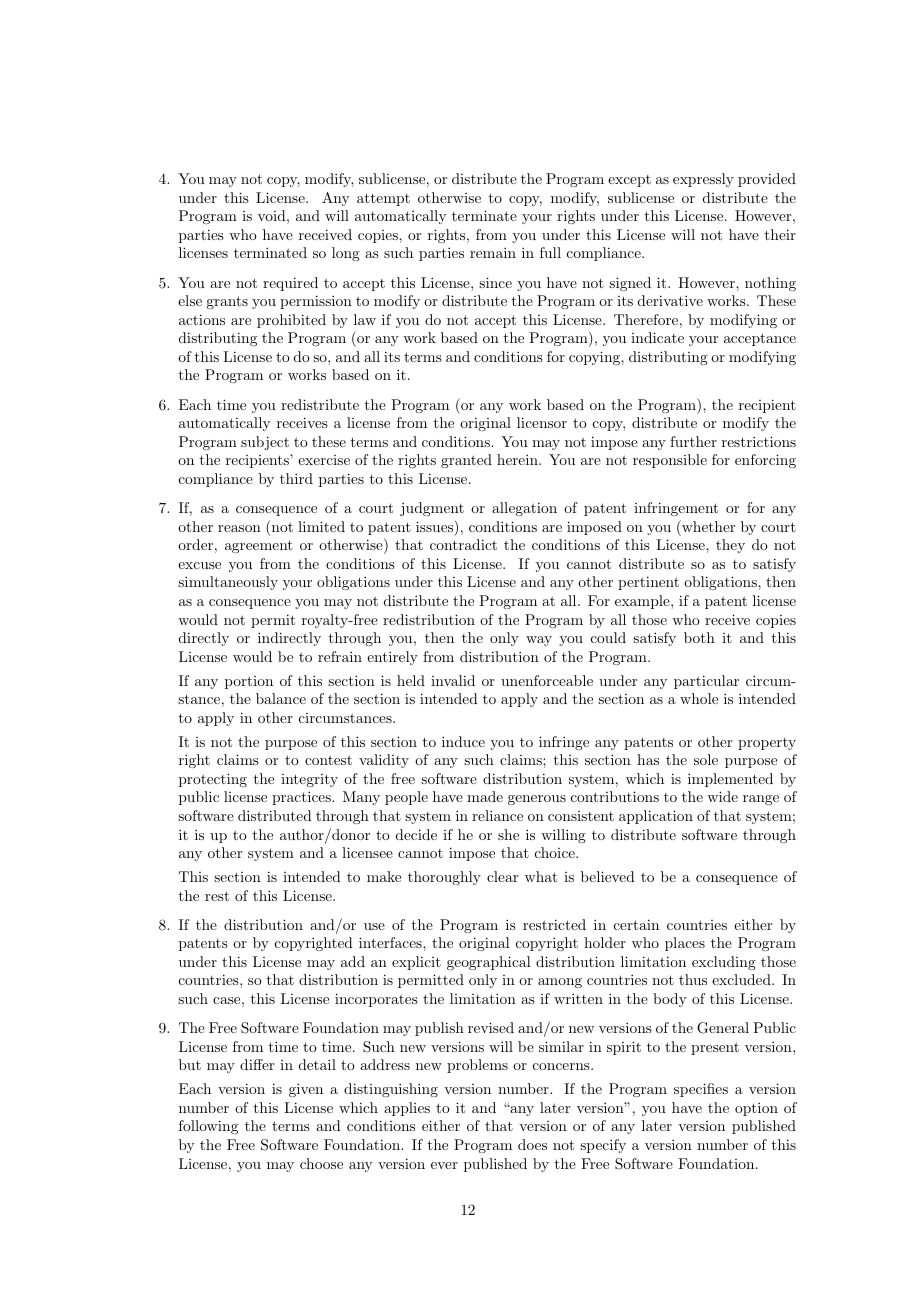  I want to click on expressly, so click(703, 180).
